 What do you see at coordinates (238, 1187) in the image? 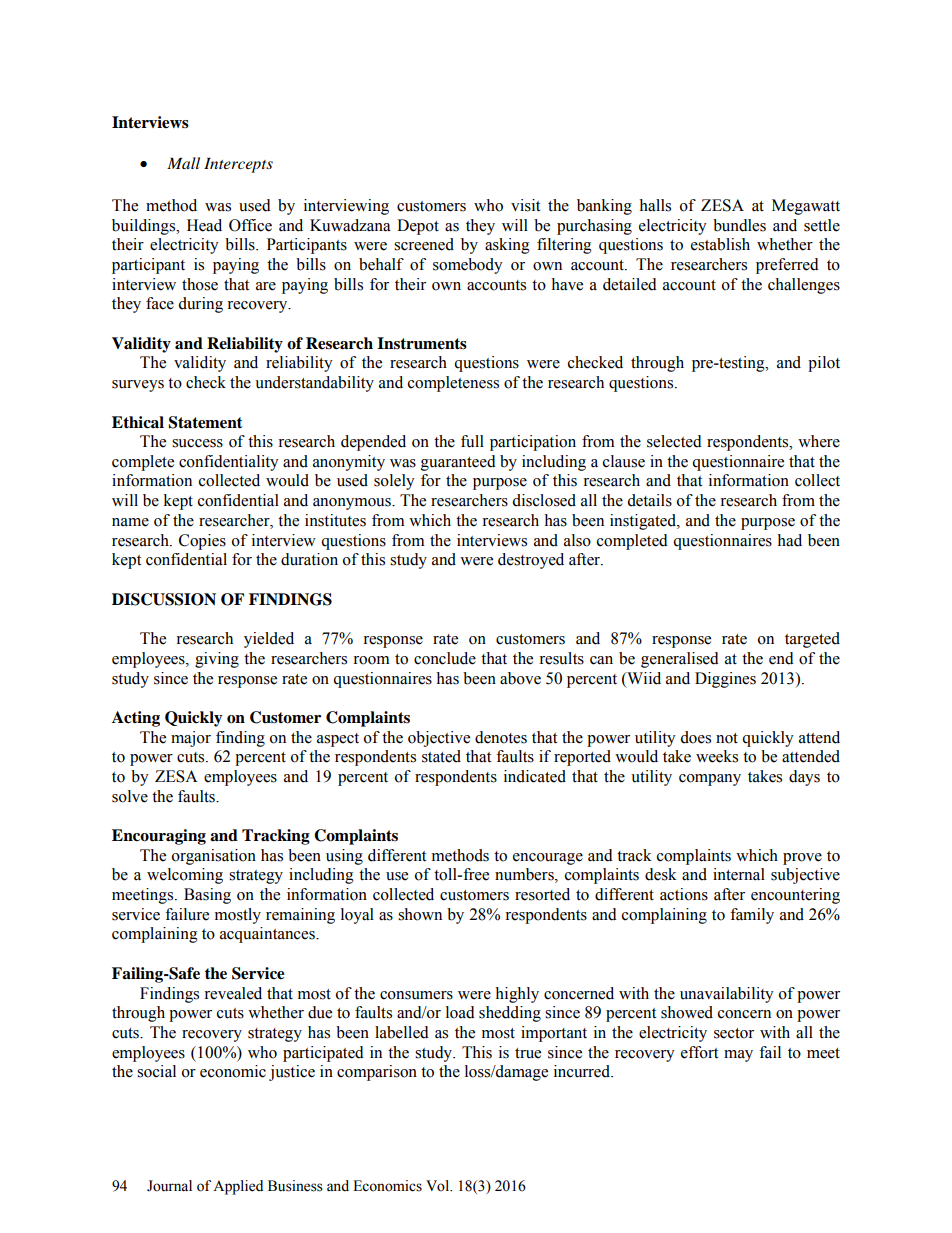
I see `Applied` at bounding box center [238, 1187].
